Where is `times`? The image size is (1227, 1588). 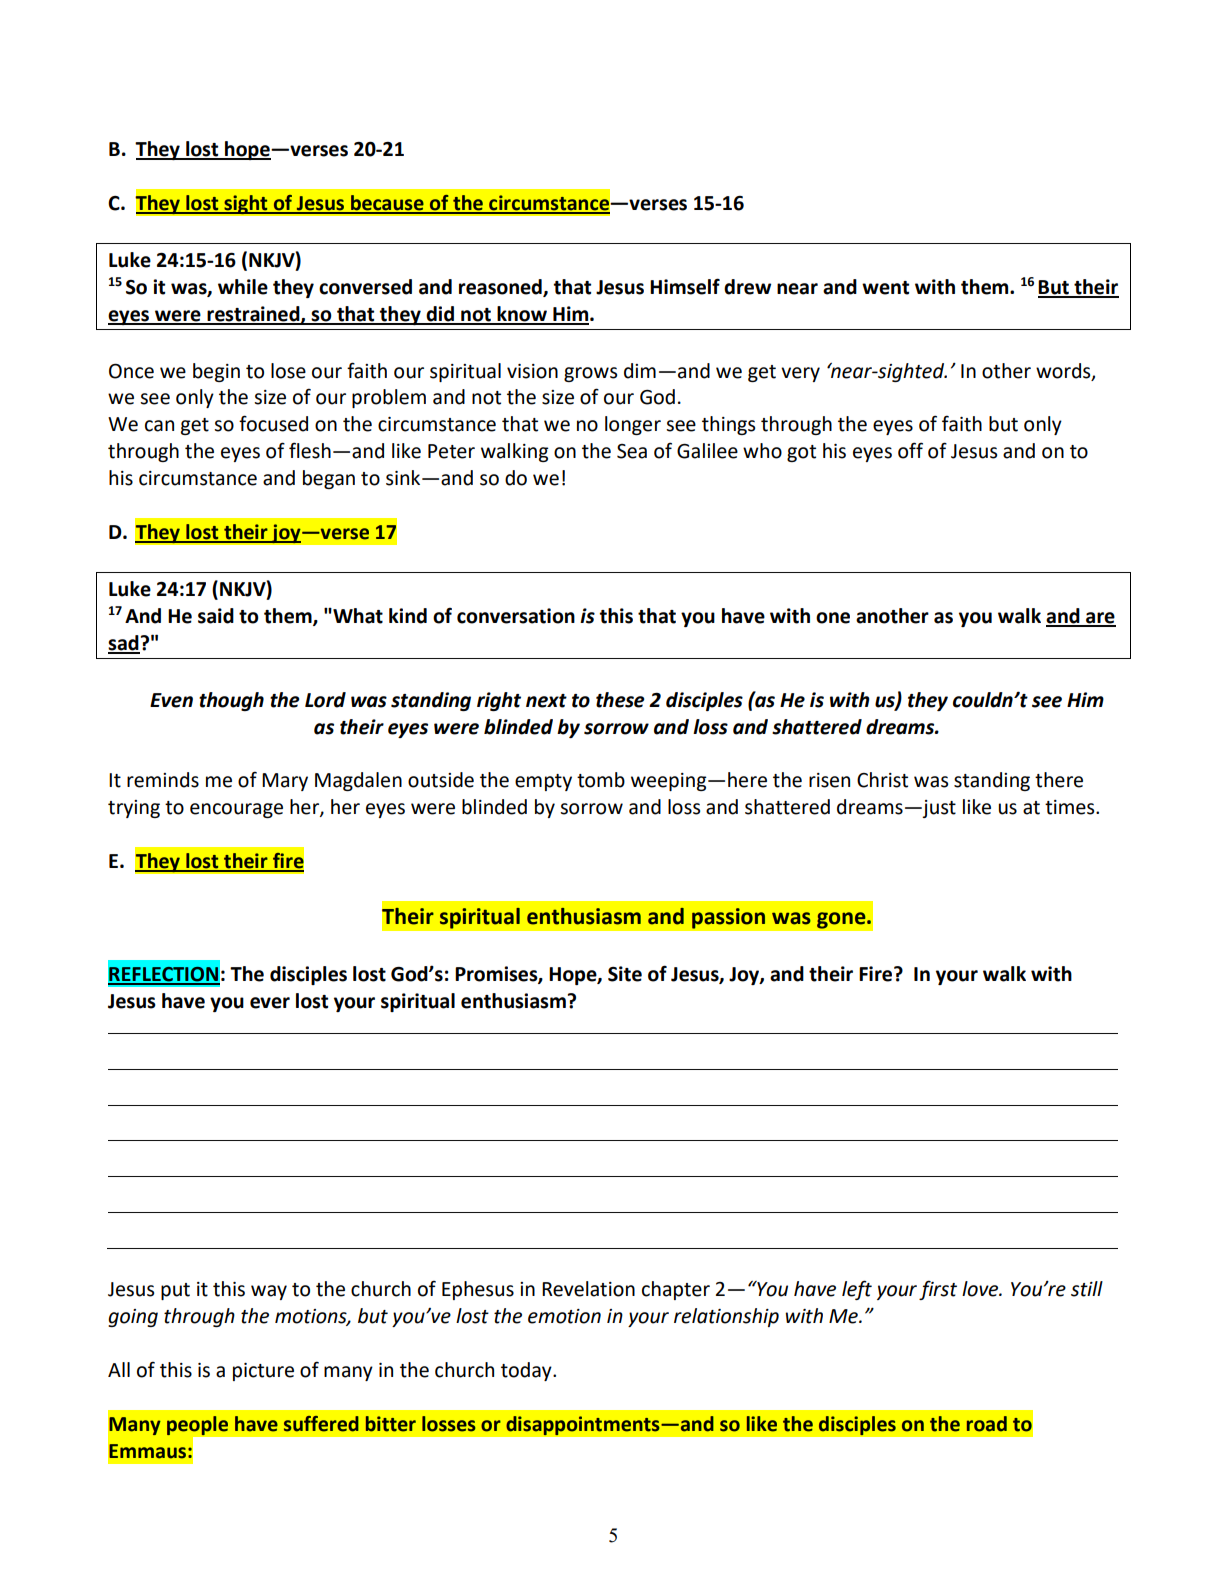 times is located at coordinates (1071, 807).
